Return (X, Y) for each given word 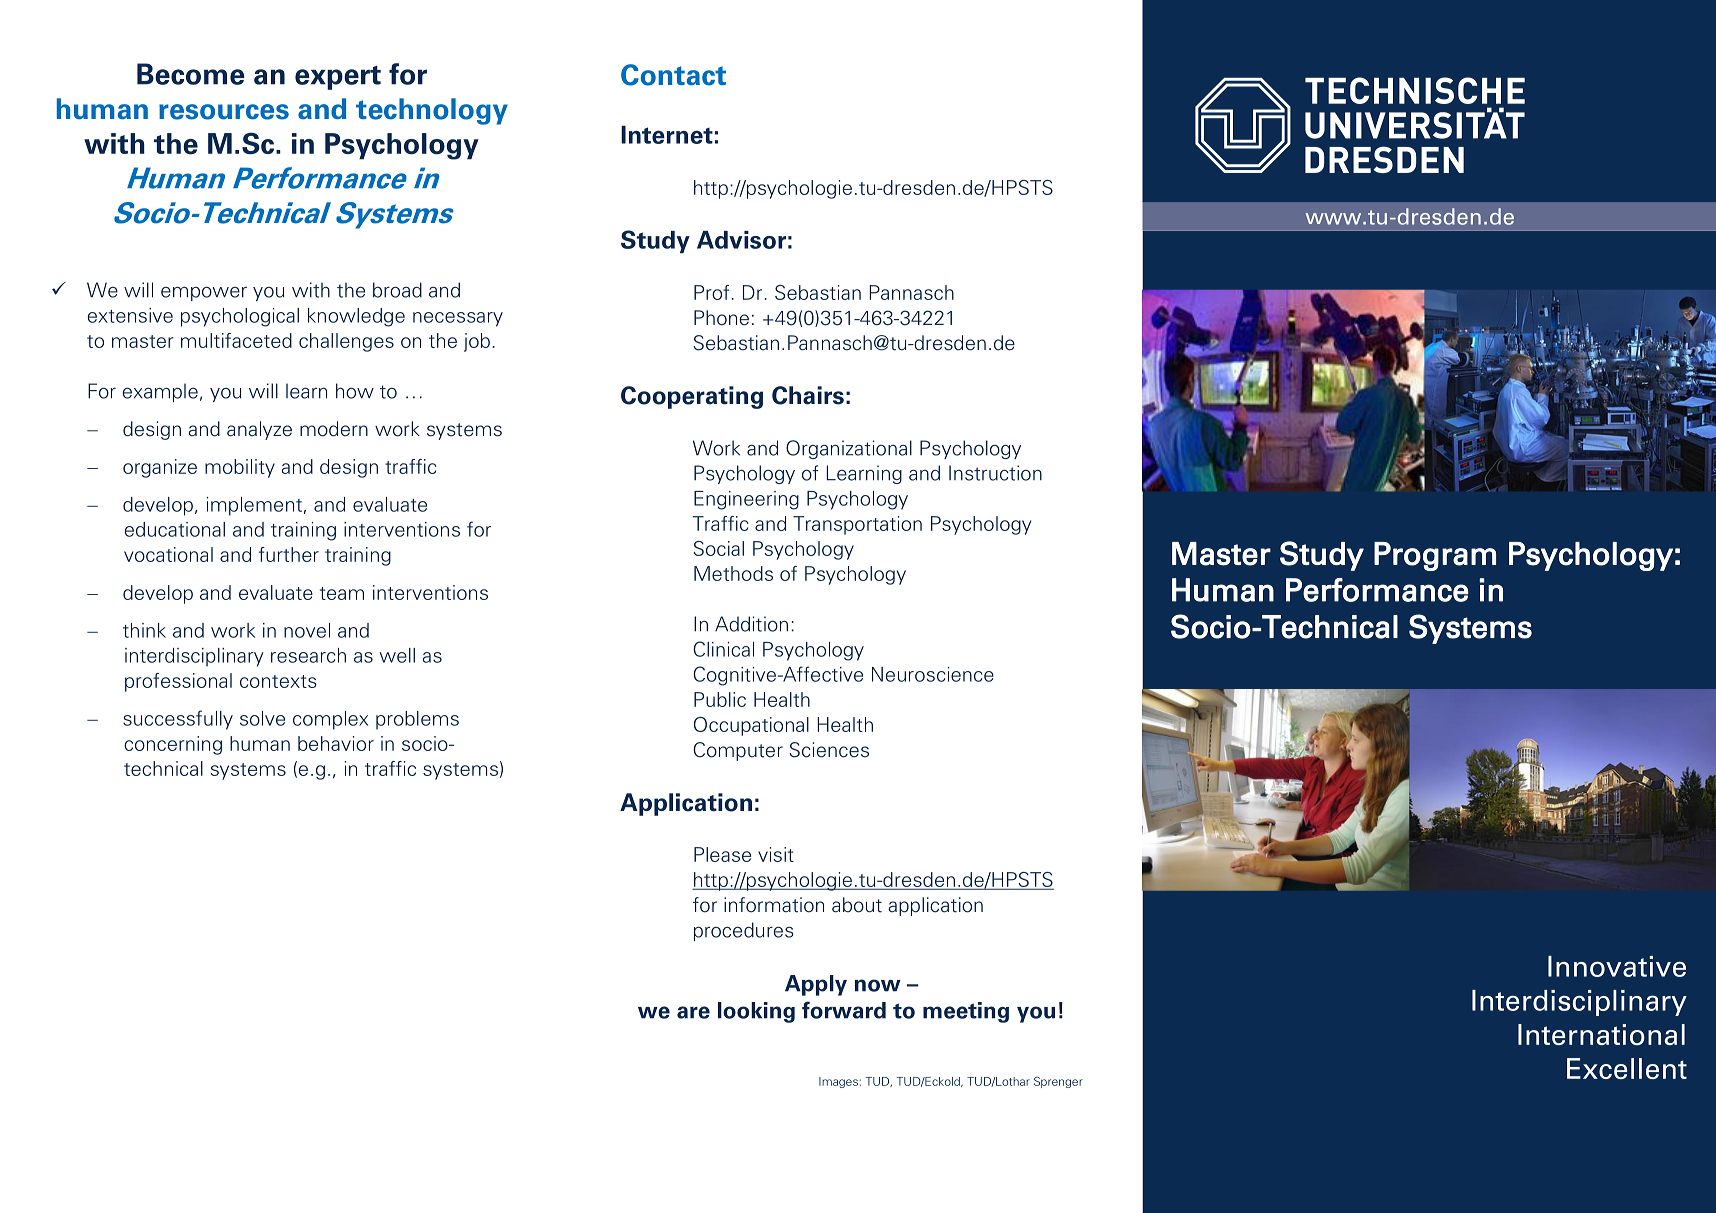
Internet (667, 134)
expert (338, 78)
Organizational (849, 449)
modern (334, 429)
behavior (336, 743)
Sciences (829, 750)
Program (1435, 556)
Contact (673, 75)
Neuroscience (933, 674)
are (693, 1012)
